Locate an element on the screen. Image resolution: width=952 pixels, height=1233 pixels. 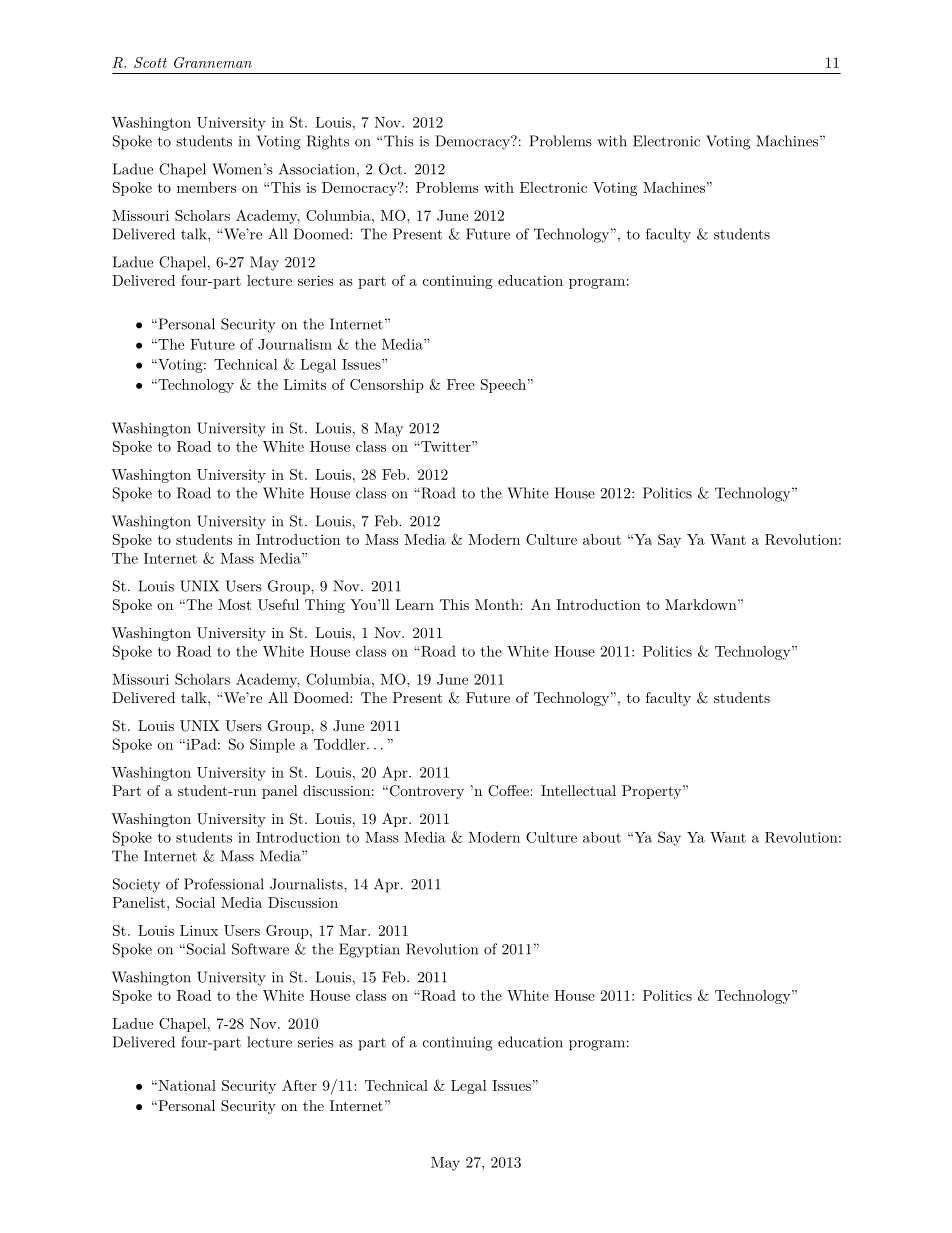
National is located at coordinates (186, 1085).
